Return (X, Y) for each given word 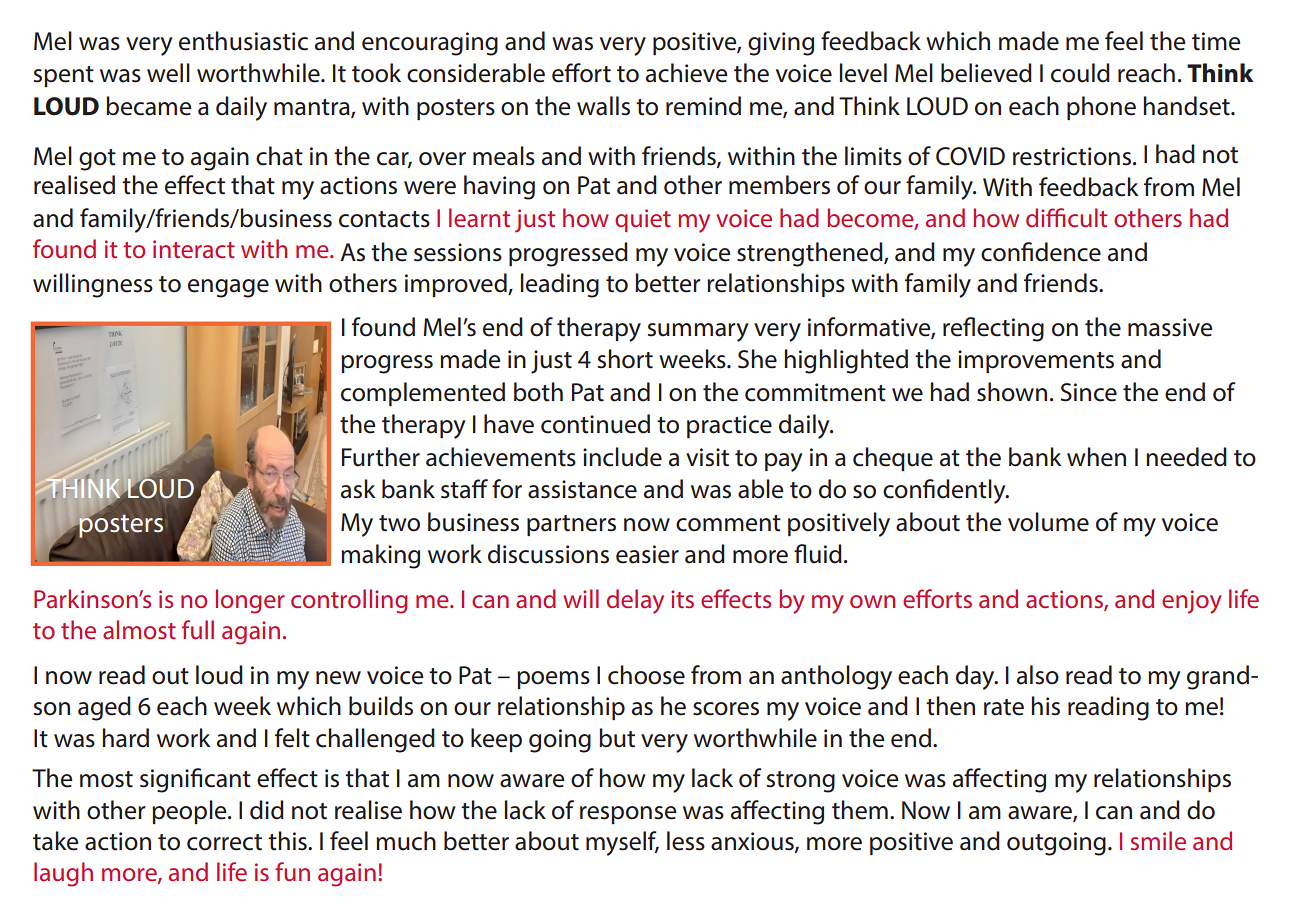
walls (603, 106)
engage (228, 288)
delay (635, 601)
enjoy (1192, 602)
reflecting (993, 329)
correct (224, 842)
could (1080, 73)
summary (698, 332)
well (168, 73)
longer (250, 601)
